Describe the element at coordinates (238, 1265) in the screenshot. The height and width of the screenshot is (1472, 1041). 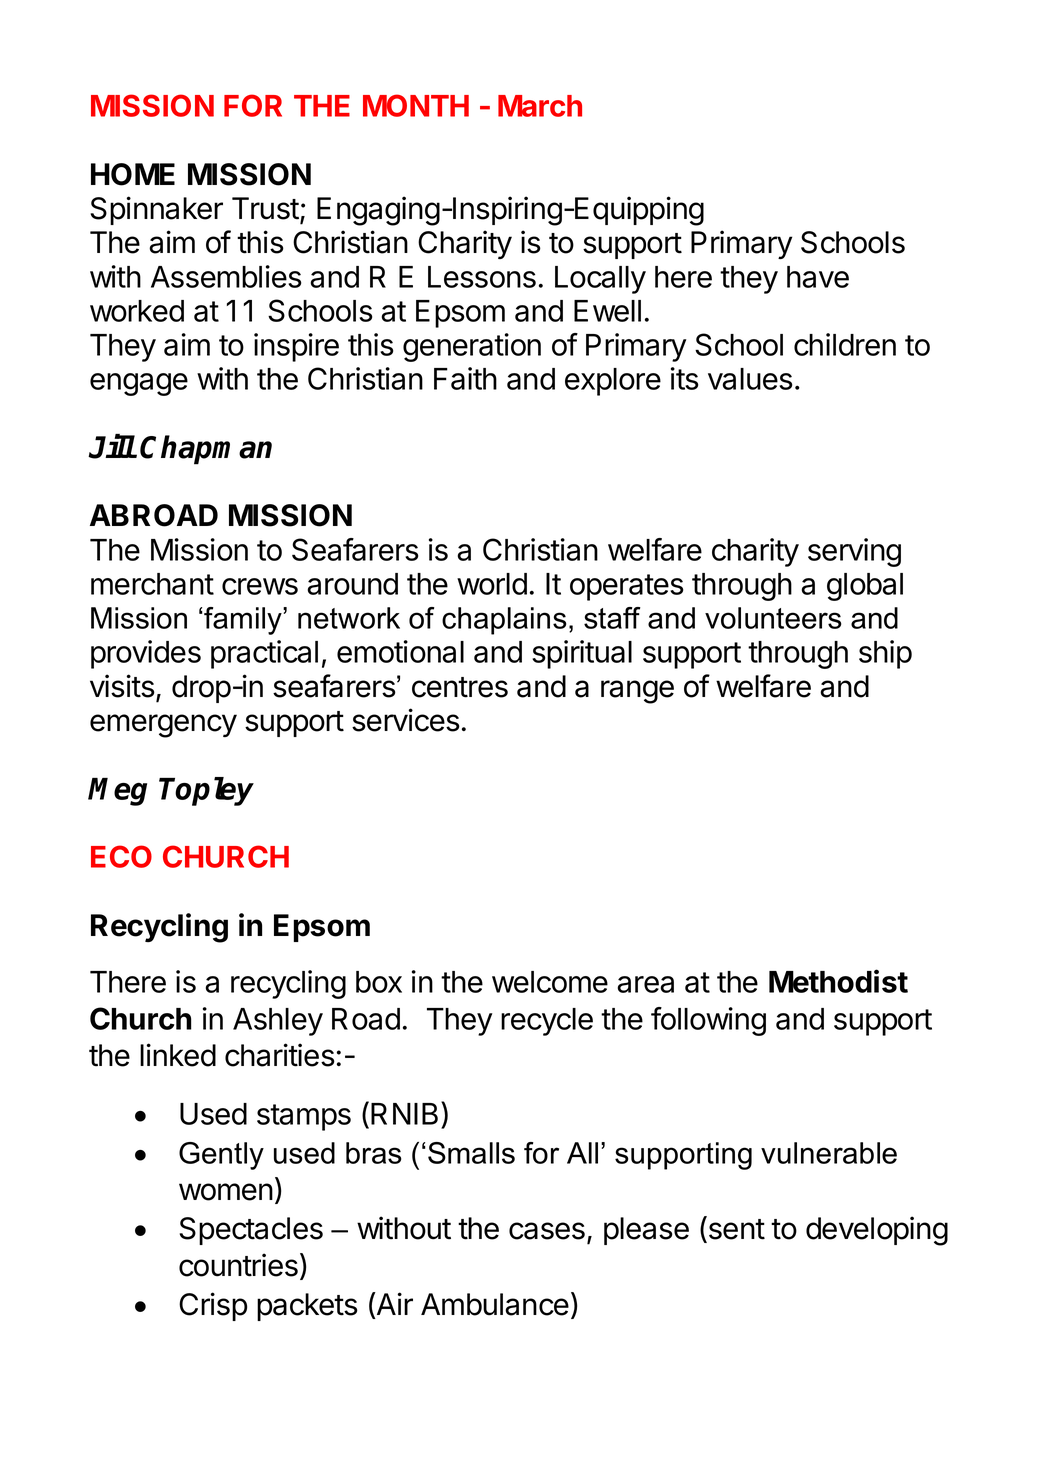
I see `countries` at that location.
